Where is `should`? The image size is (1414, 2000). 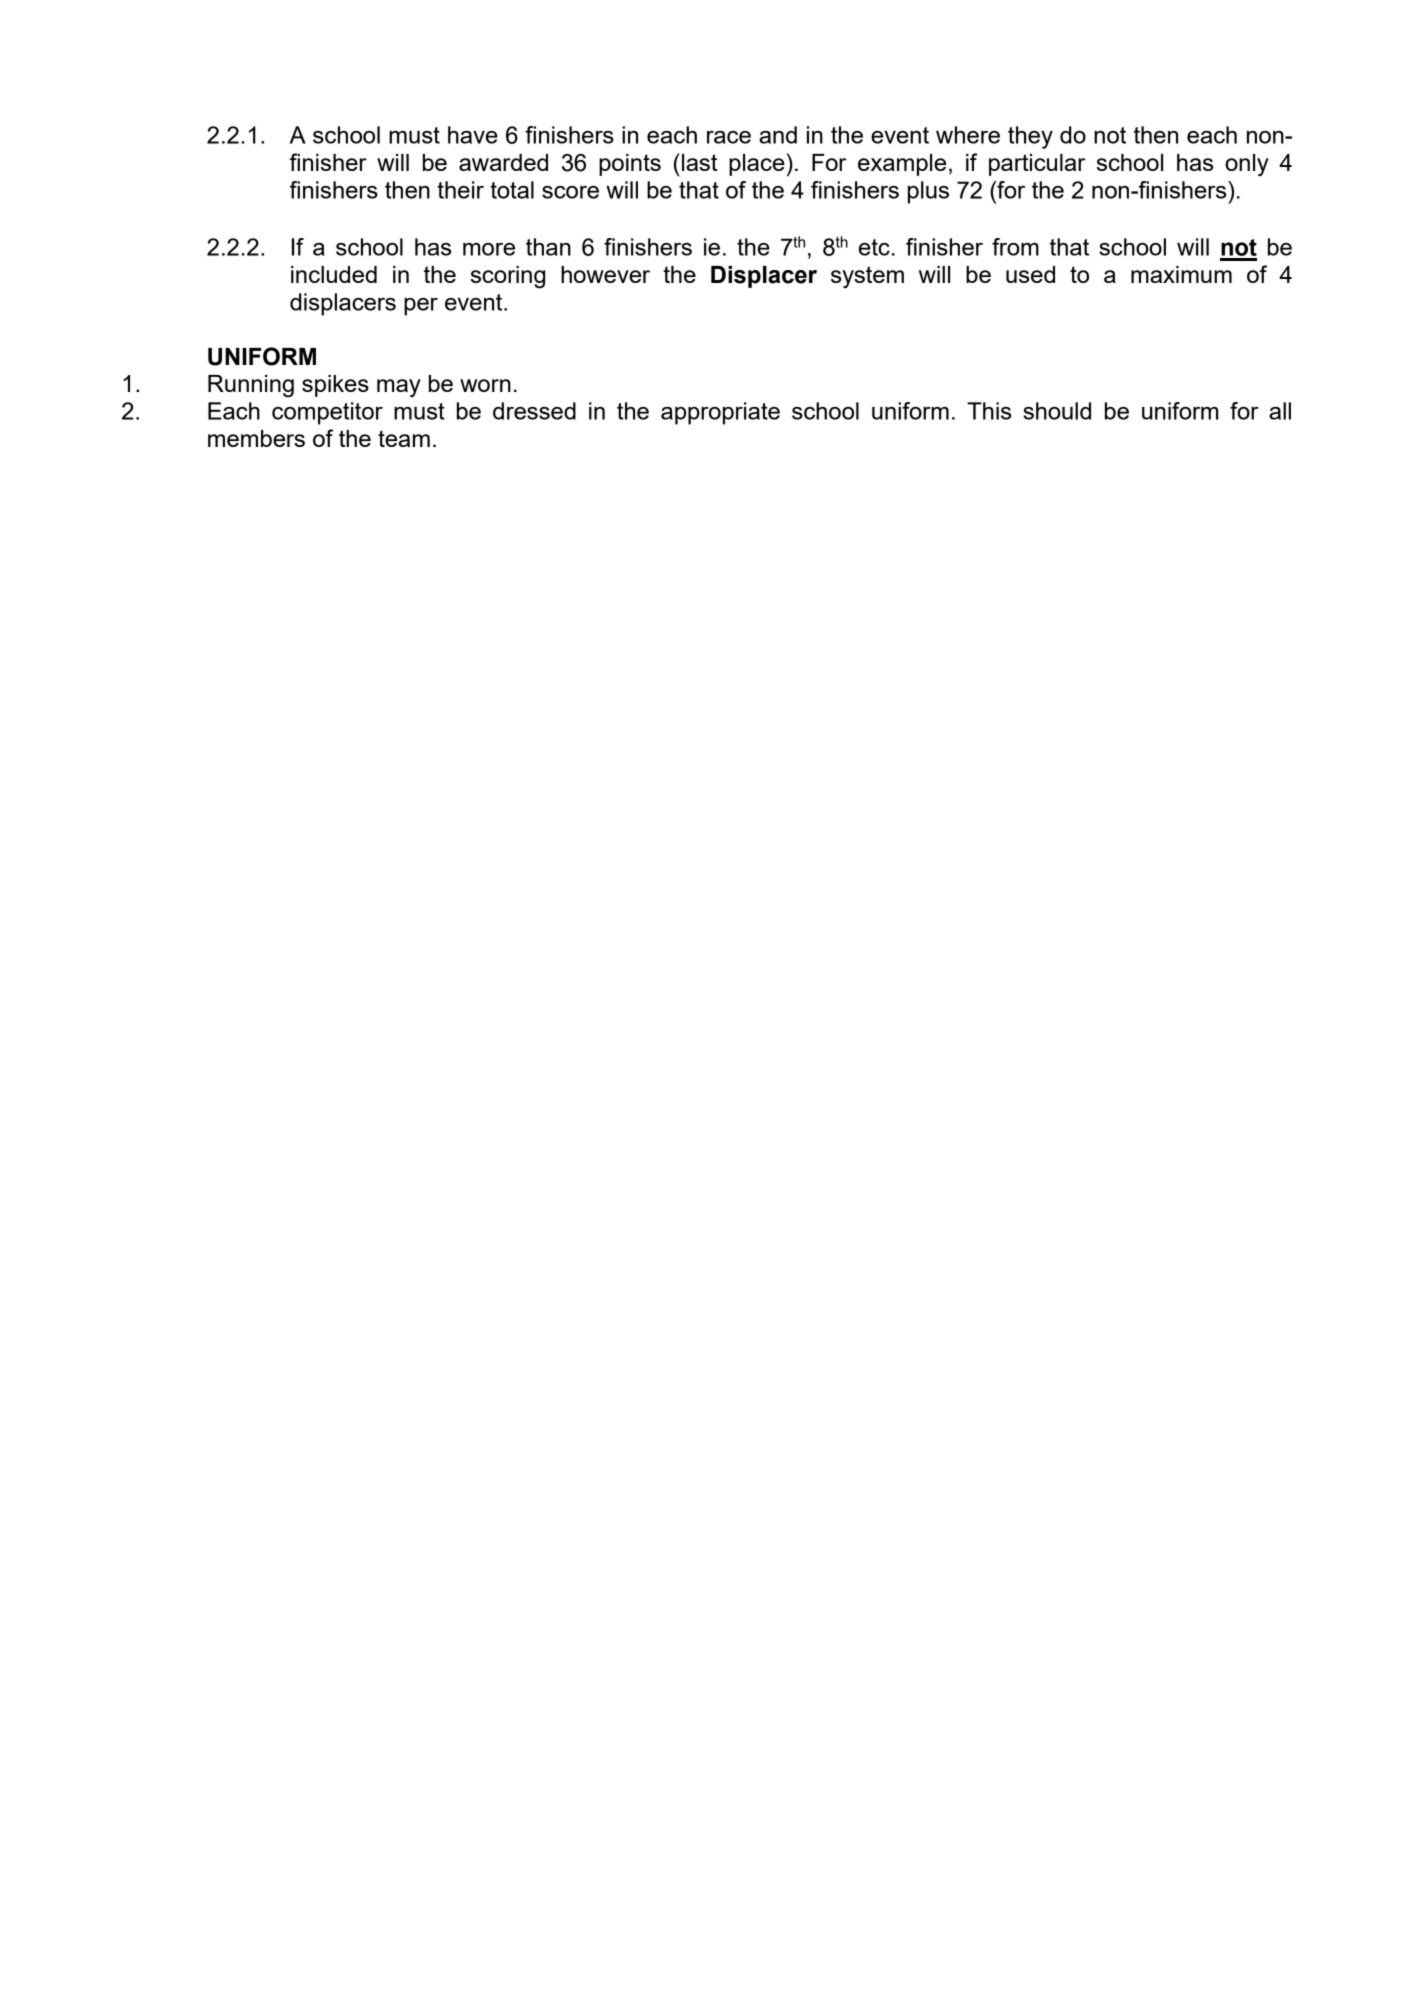
should is located at coordinates (1057, 411).
